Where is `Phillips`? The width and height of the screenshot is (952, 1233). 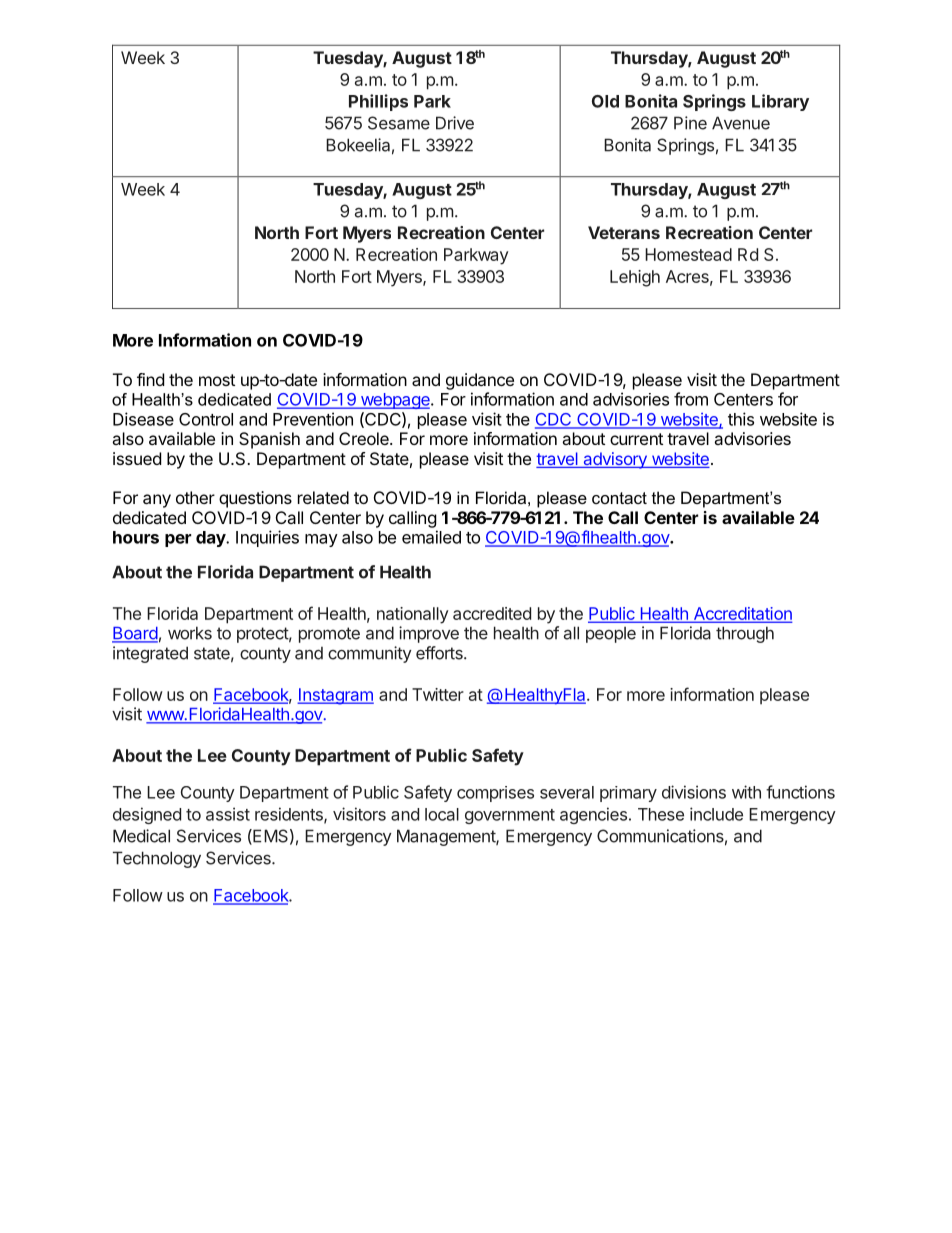 Phillips is located at coordinates (378, 102).
